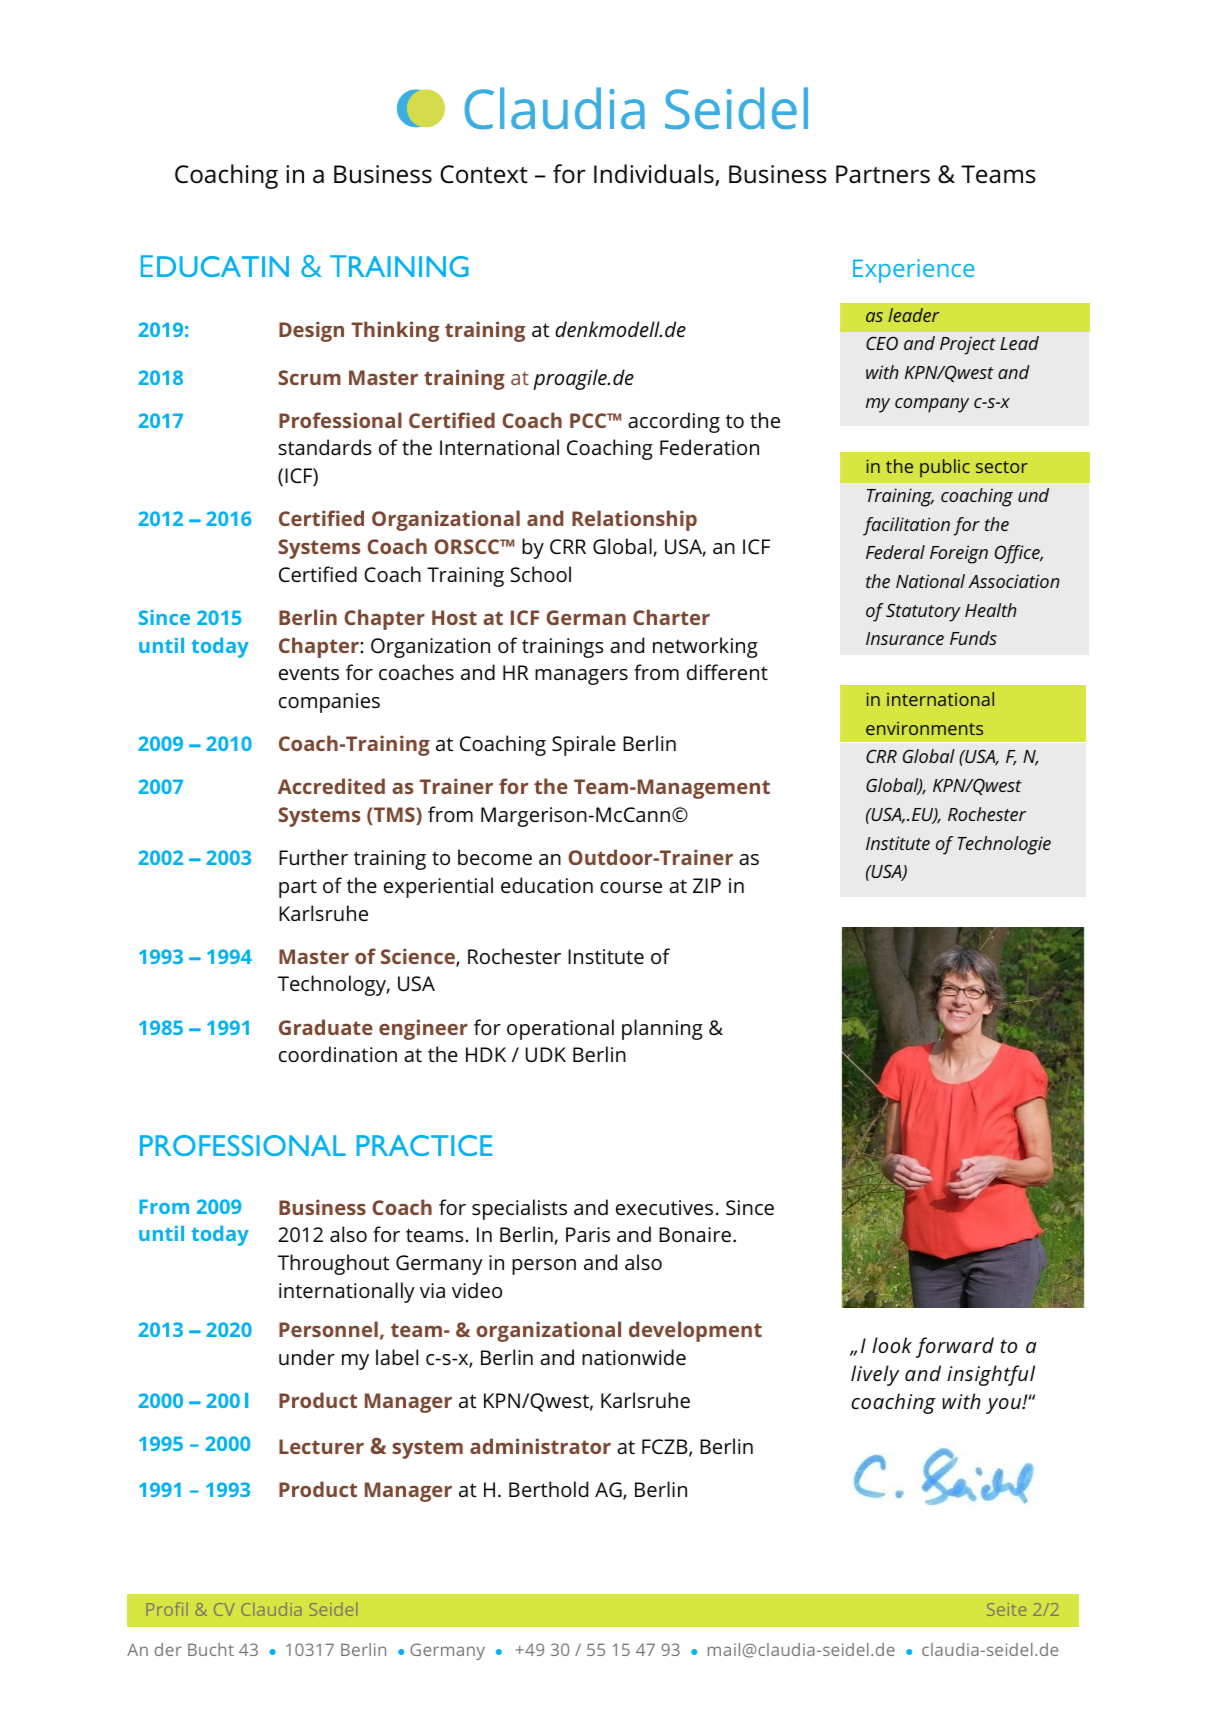 The image size is (1210, 1712). Describe the element at coordinates (892, 1345) in the page. I see `look` at that location.
